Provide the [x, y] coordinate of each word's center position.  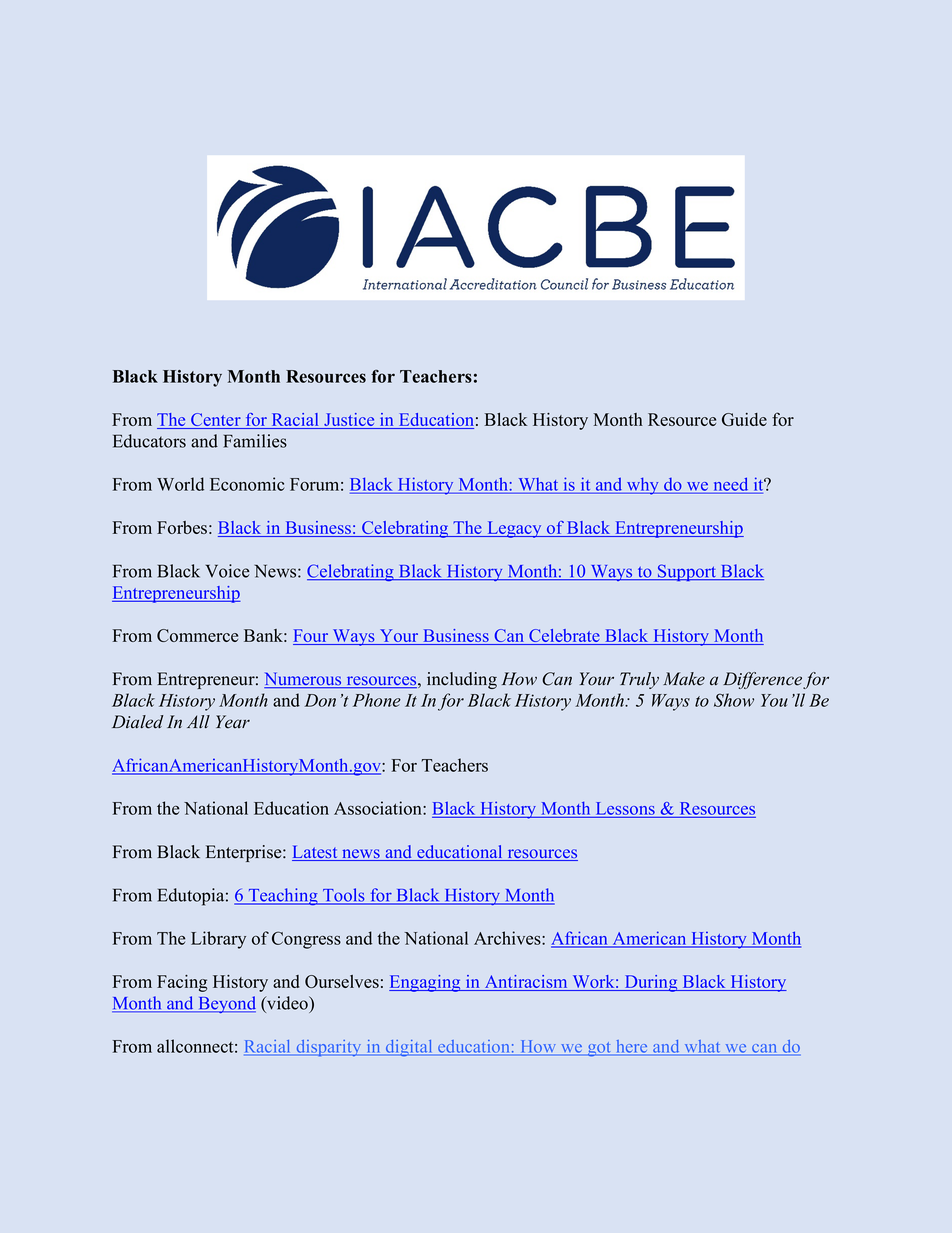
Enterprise [245, 853]
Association [379, 808]
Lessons [625, 808]
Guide [744, 419]
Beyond [226, 1004]
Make [684, 679]
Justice [349, 421]
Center [216, 421]
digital [409, 1048]
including [462, 680]
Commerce [197, 635]
